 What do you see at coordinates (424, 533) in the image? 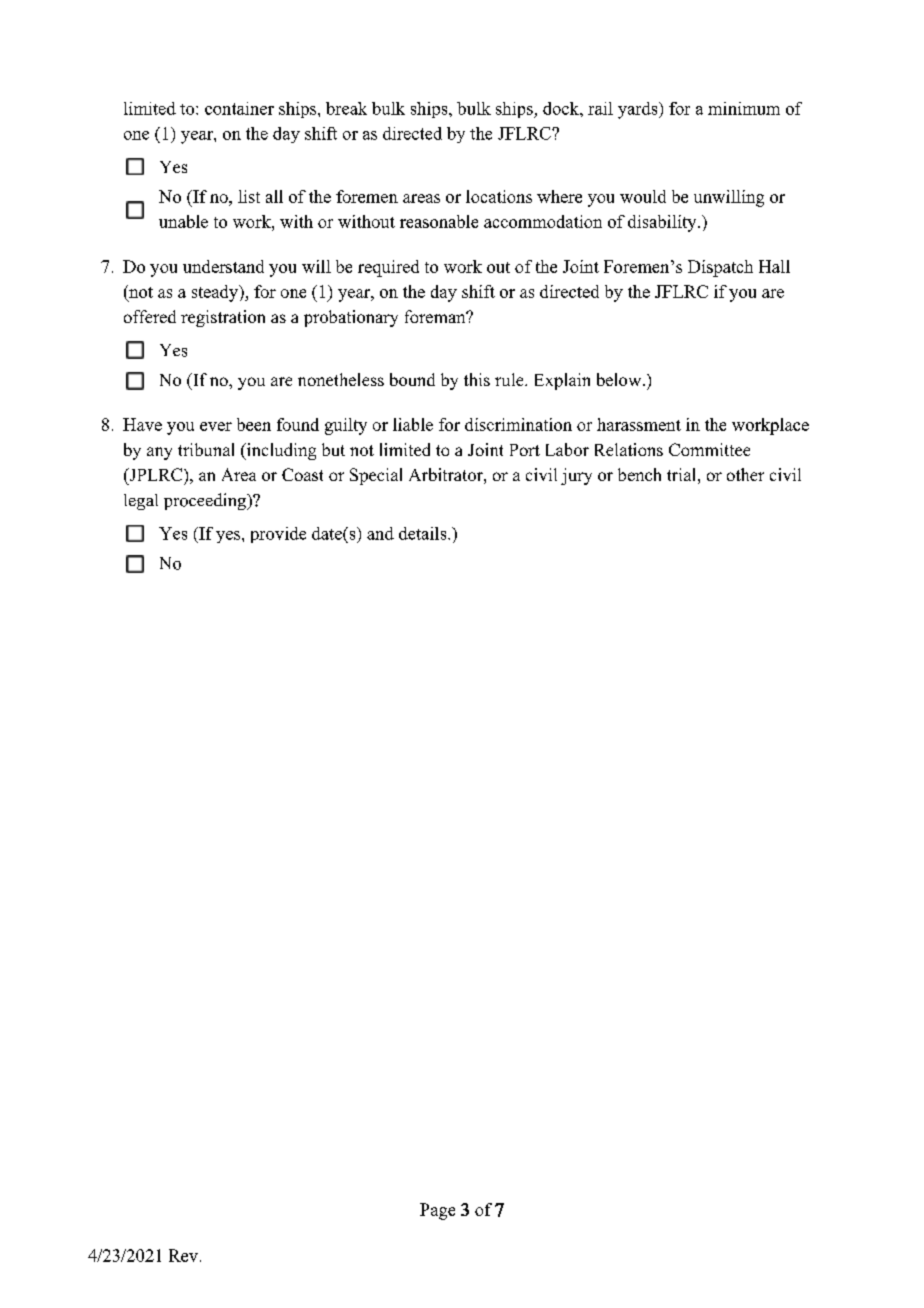
I see `details` at bounding box center [424, 533].
